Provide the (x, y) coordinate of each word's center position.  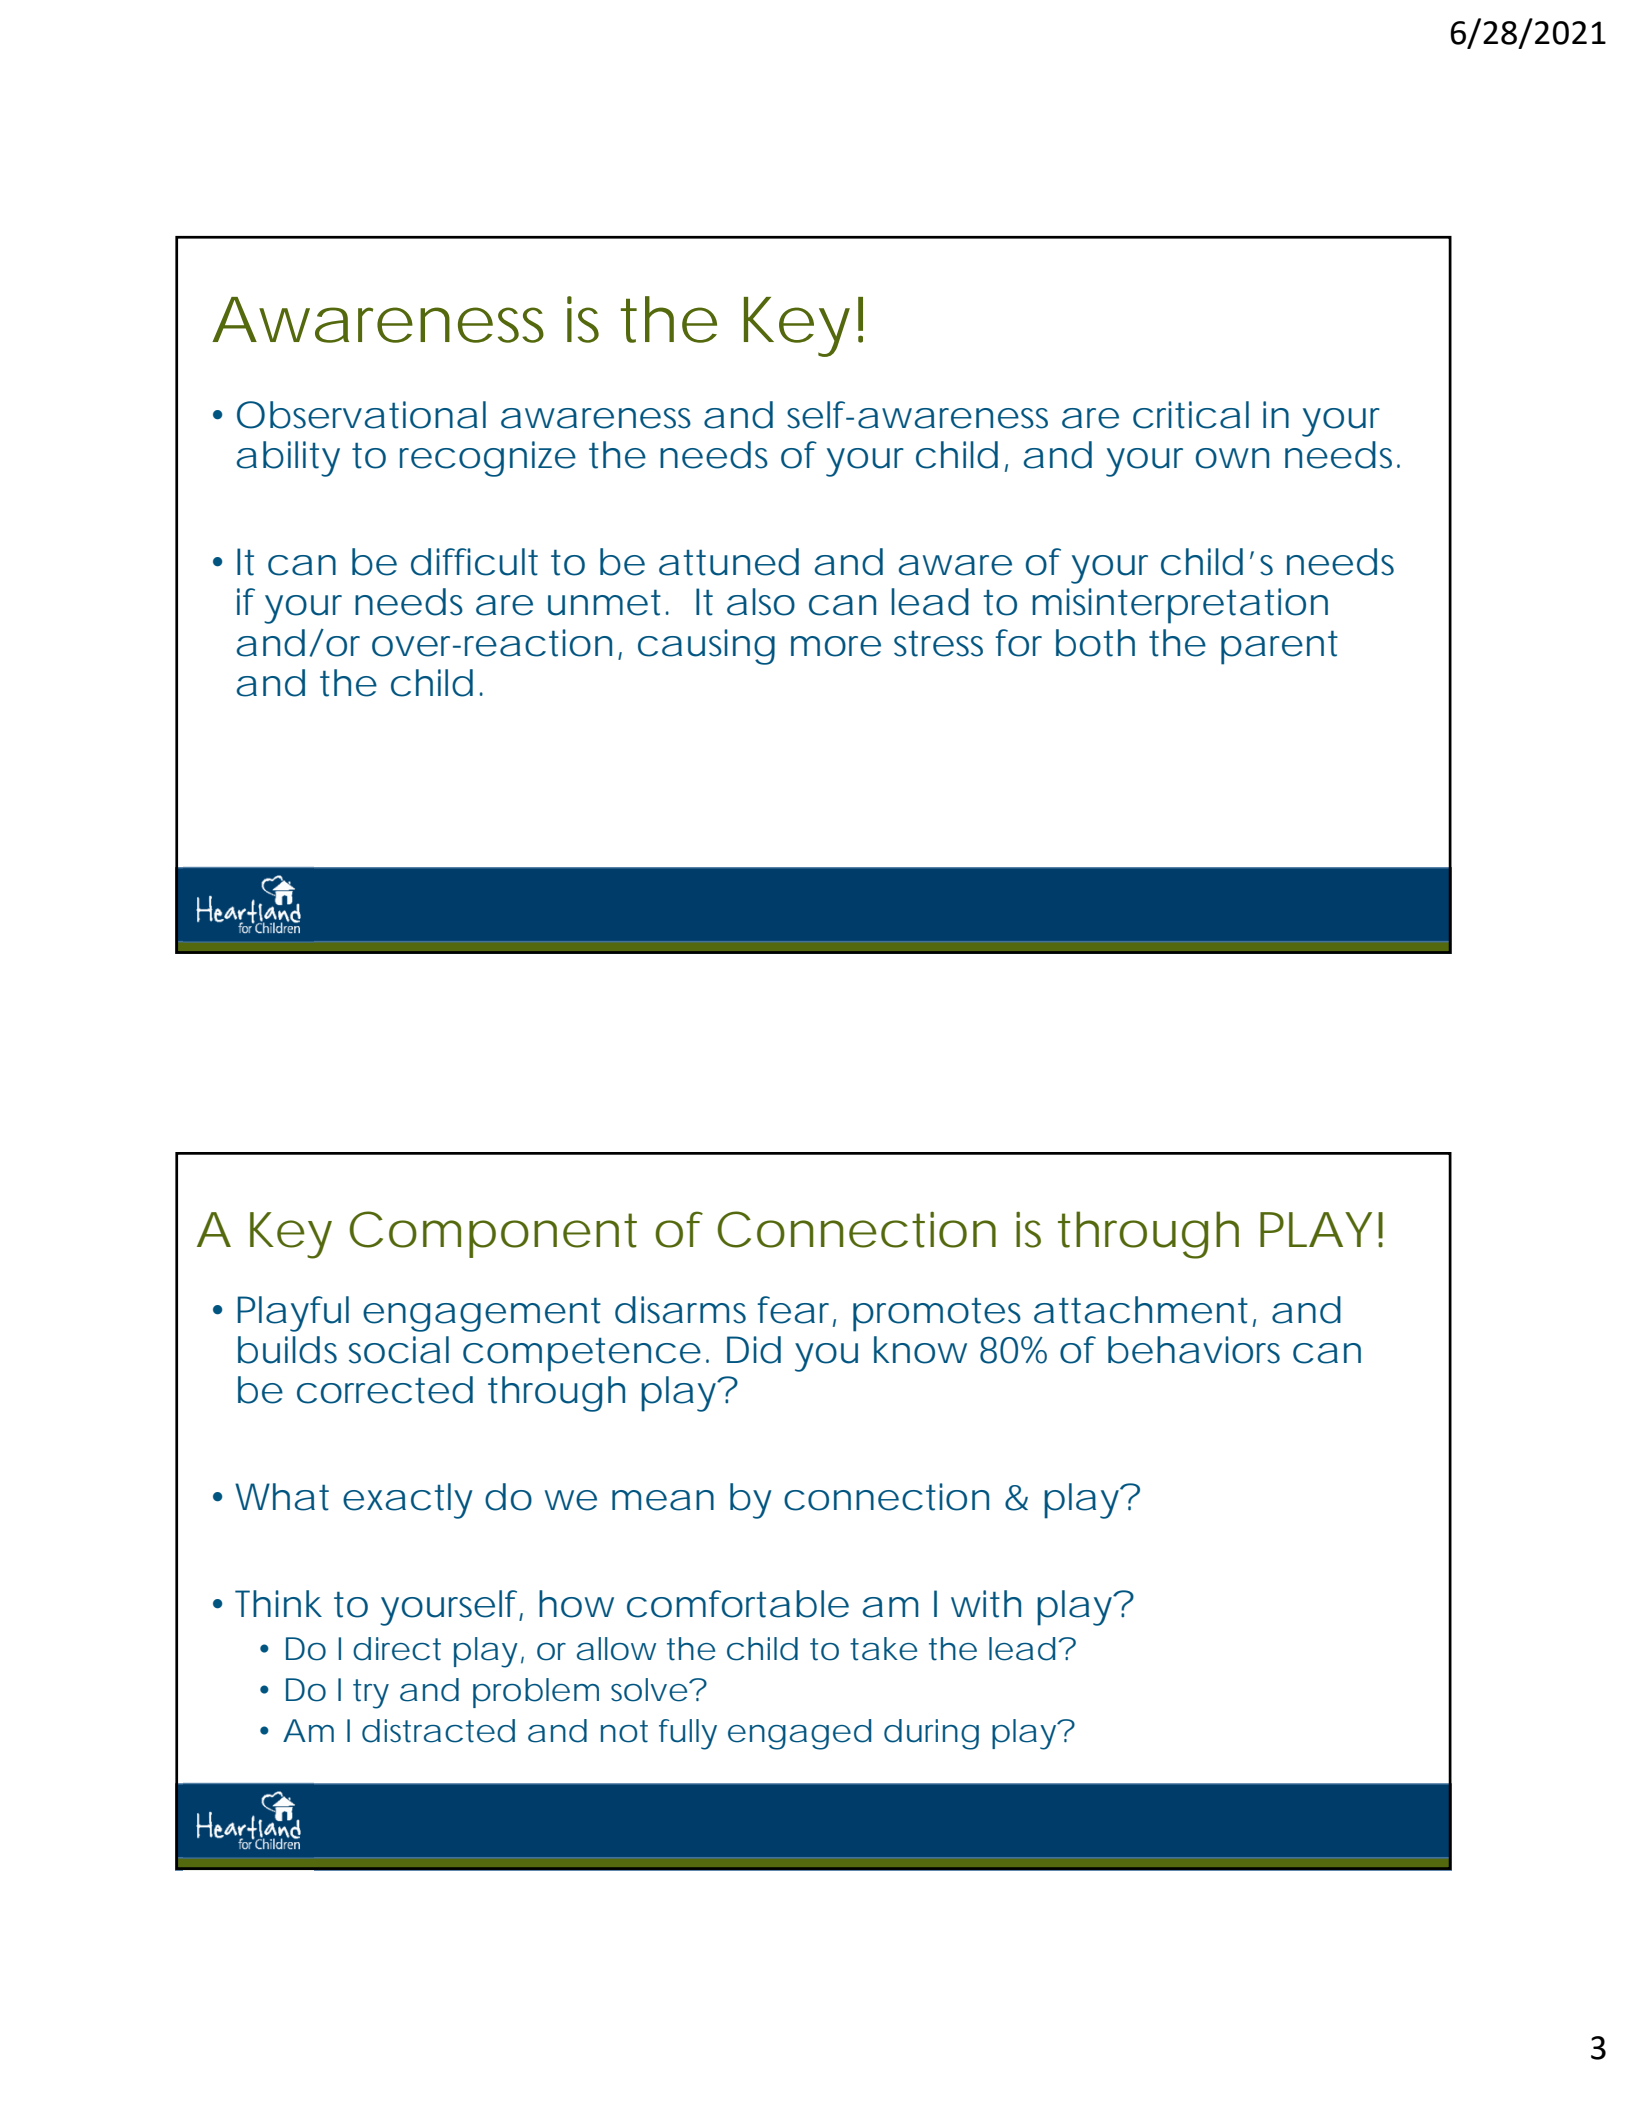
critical (1191, 415)
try (371, 1694)
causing (706, 647)
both (1095, 643)
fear (797, 1311)
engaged (799, 1734)
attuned (729, 562)
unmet (608, 603)
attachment (1145, 1311)
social (399, 1350)
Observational (361, 415)
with (986, 1604)
